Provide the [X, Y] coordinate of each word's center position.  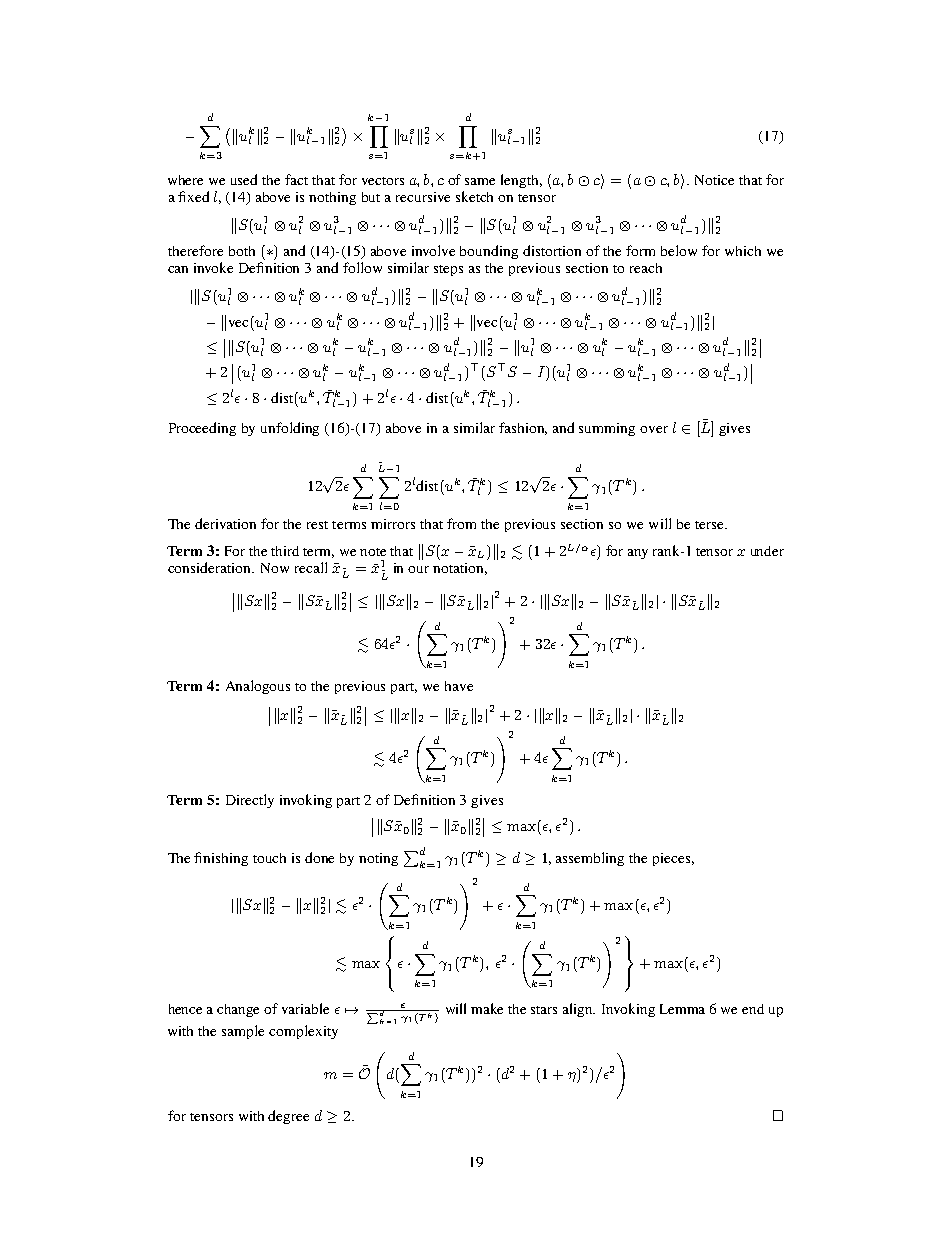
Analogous [258, 687]
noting [378, 859]
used [244, 179]
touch [269, 858]
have [459, 686]
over [654, 429]
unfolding [290, 429]
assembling [590, 859]
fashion [523, 428]
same [480, 181]
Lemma [682, 1009]
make [487, 1008]
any [638, 554]
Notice [714, 180]
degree [288, 1117]
